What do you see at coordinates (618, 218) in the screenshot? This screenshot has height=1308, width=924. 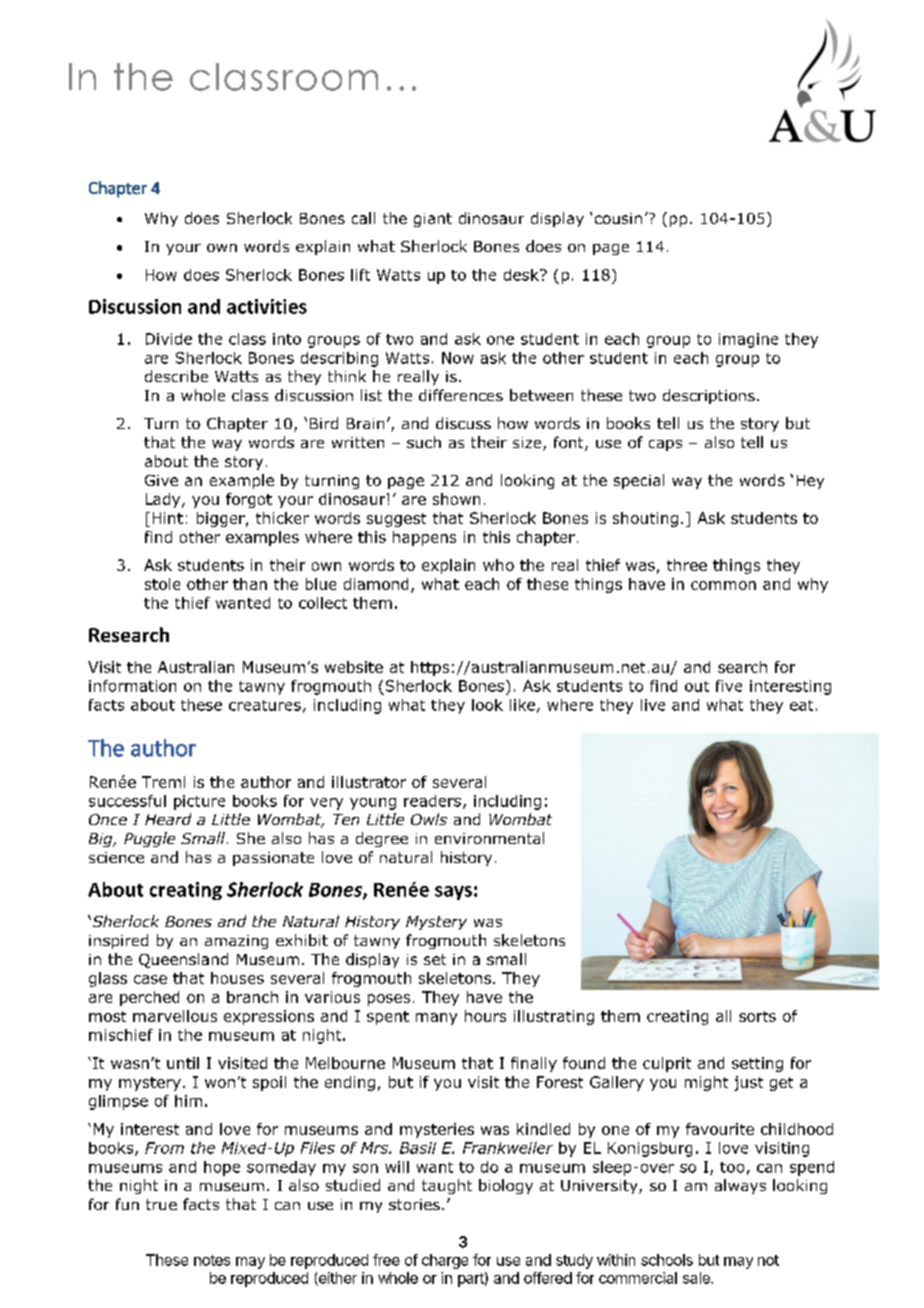 I see `cousin` at bounding box center [618, 218].
